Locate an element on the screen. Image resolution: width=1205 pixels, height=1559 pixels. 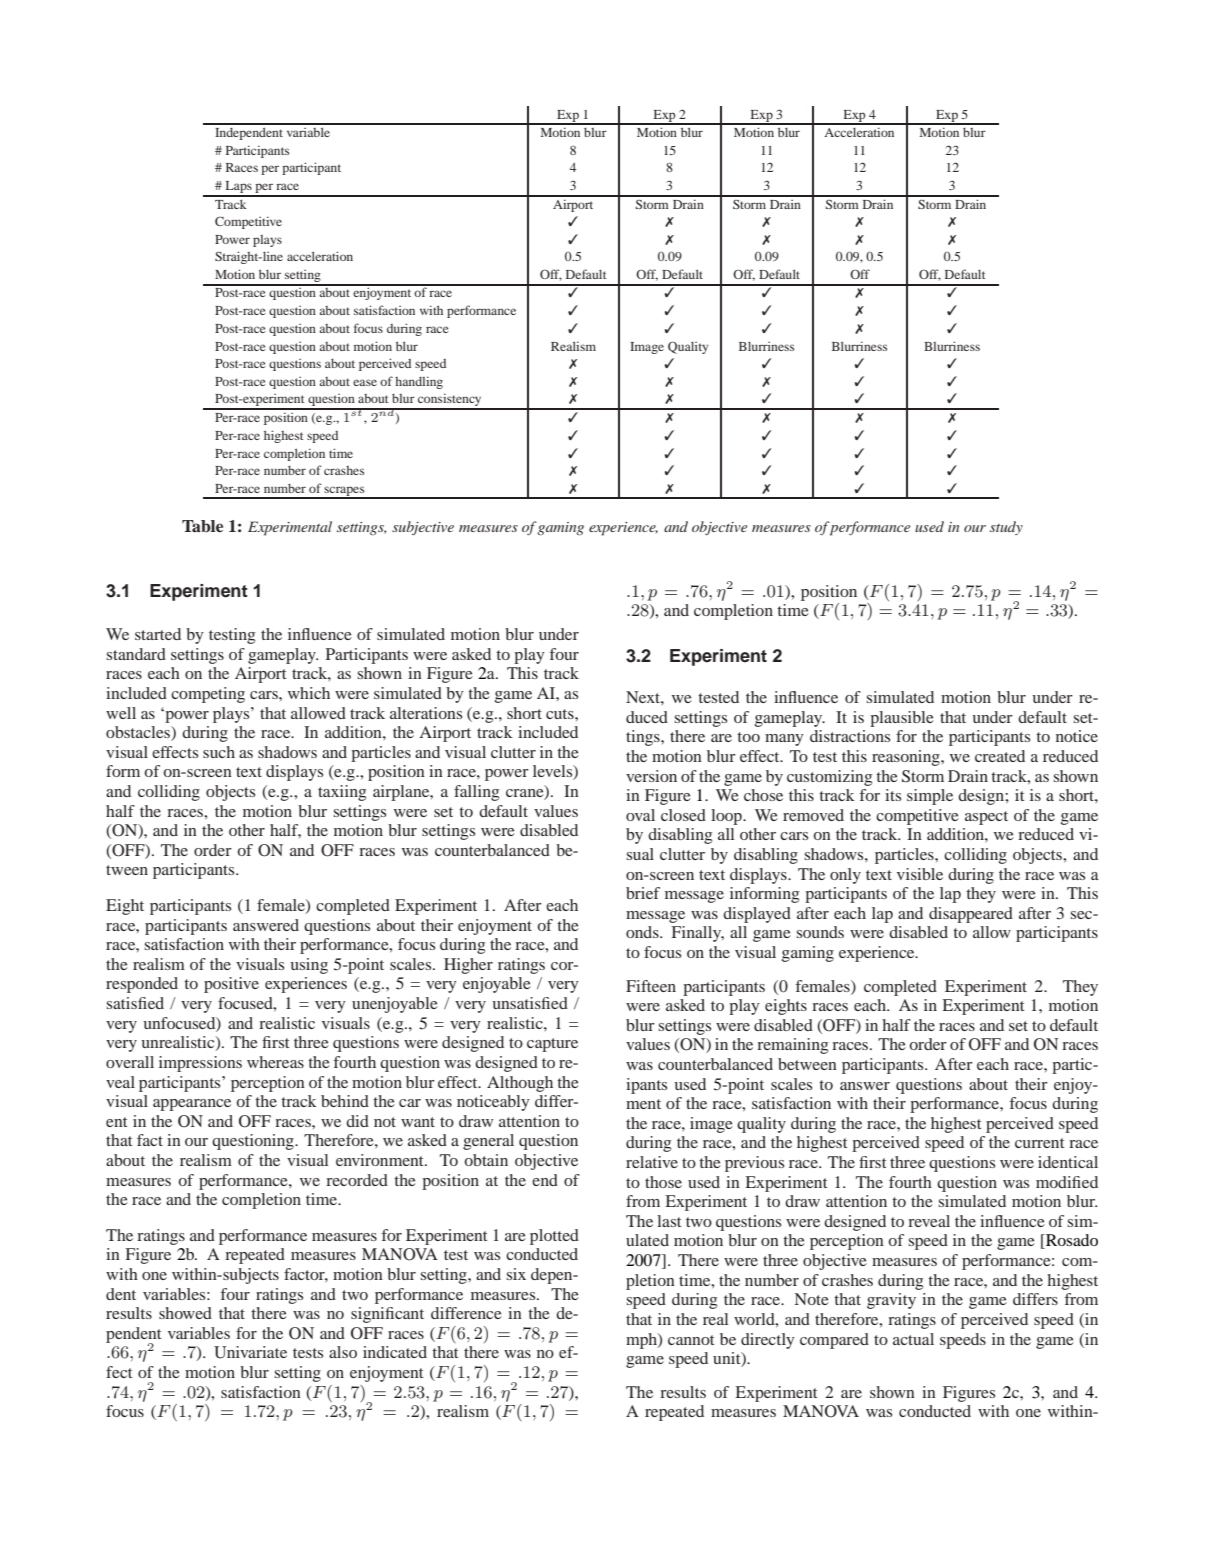
Laps is located at coordinates (238, 188).
